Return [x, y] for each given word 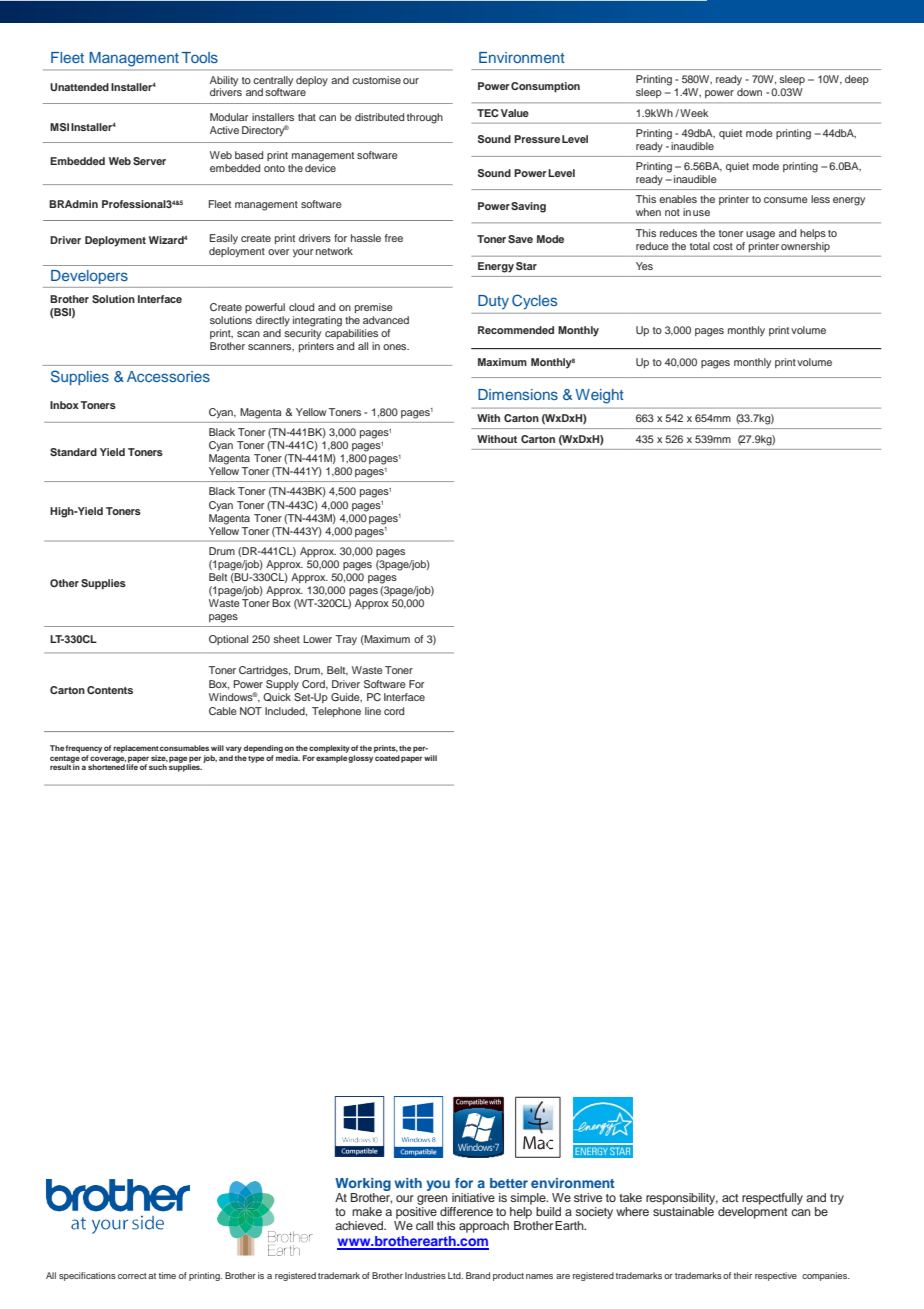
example [331, 759]
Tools [200, 57]
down [749, 92]
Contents [110, 690]
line [373, 711]
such [158, 767]
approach [484, 1227]
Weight [599, 396]
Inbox [64, 405]
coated [387, 758]
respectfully [772, 1199]
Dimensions [518, 394]
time [167, 1275]
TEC [487, 113]
